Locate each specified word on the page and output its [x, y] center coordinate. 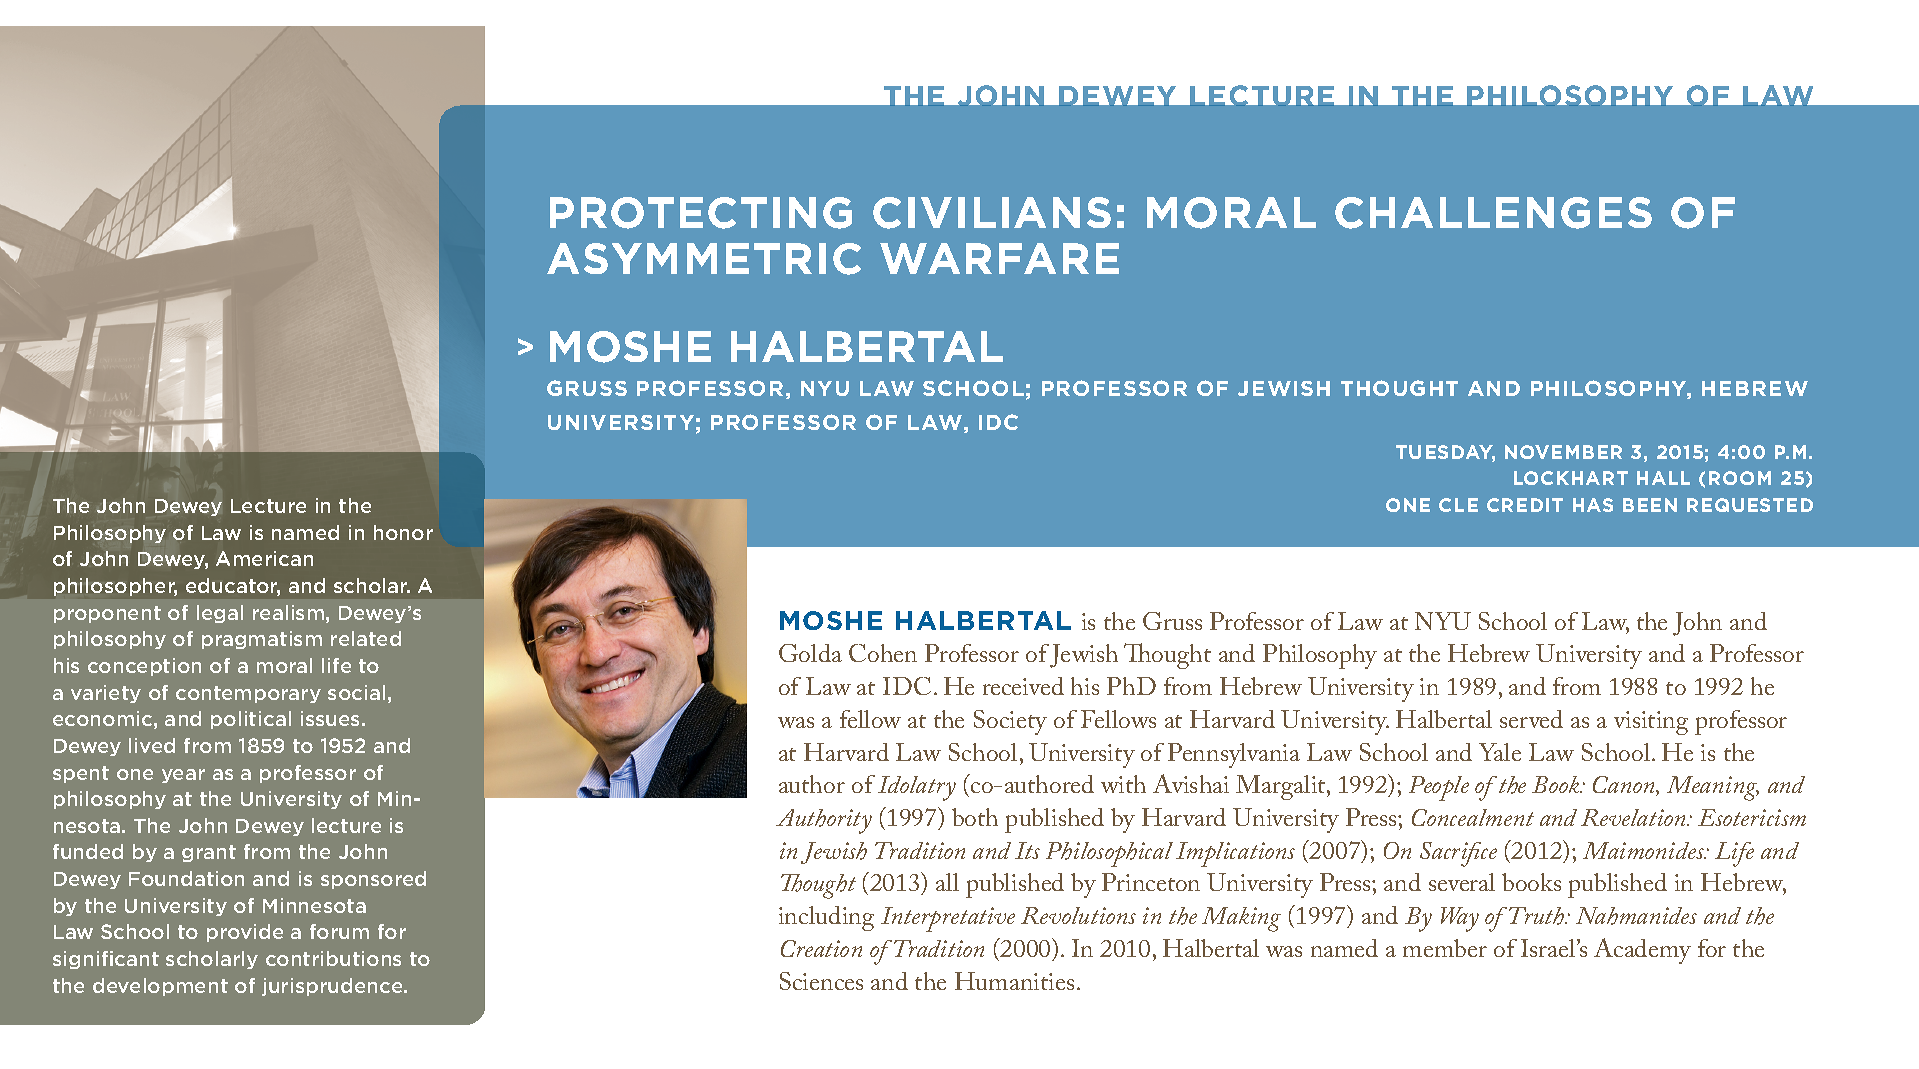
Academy [1642, 951]
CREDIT [1525, 505]
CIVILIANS [992, 213]
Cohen [883, 653]
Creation [821, 948]
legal [220, 614]
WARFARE [999, 258]
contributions [333, 958]
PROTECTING [701, 213]
